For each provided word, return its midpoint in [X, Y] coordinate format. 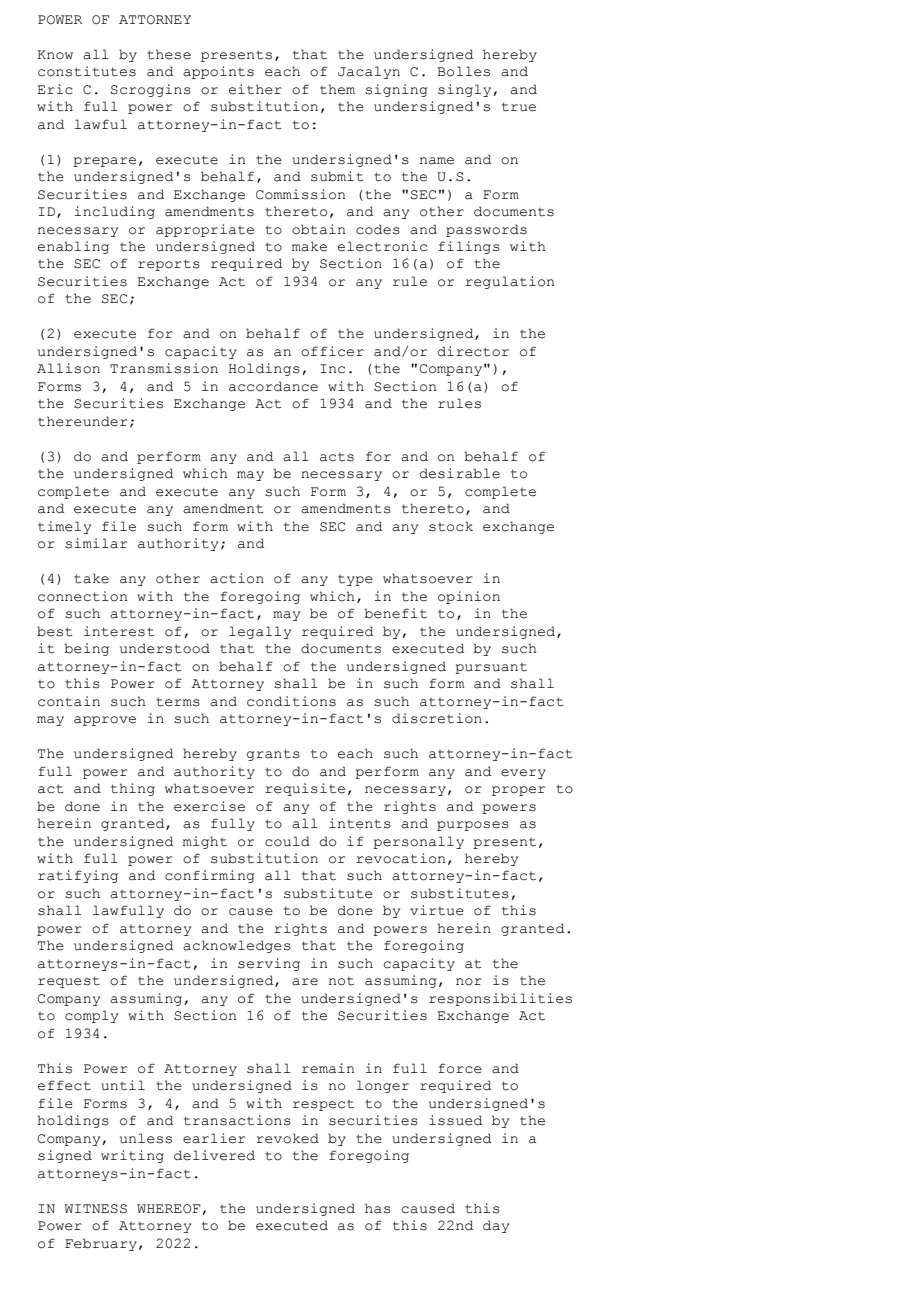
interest [119, 631]
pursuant [491, 668]
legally [260, 632]
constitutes [87, 71]
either [255, 89]
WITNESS [95, 1209]
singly [464, 90]
